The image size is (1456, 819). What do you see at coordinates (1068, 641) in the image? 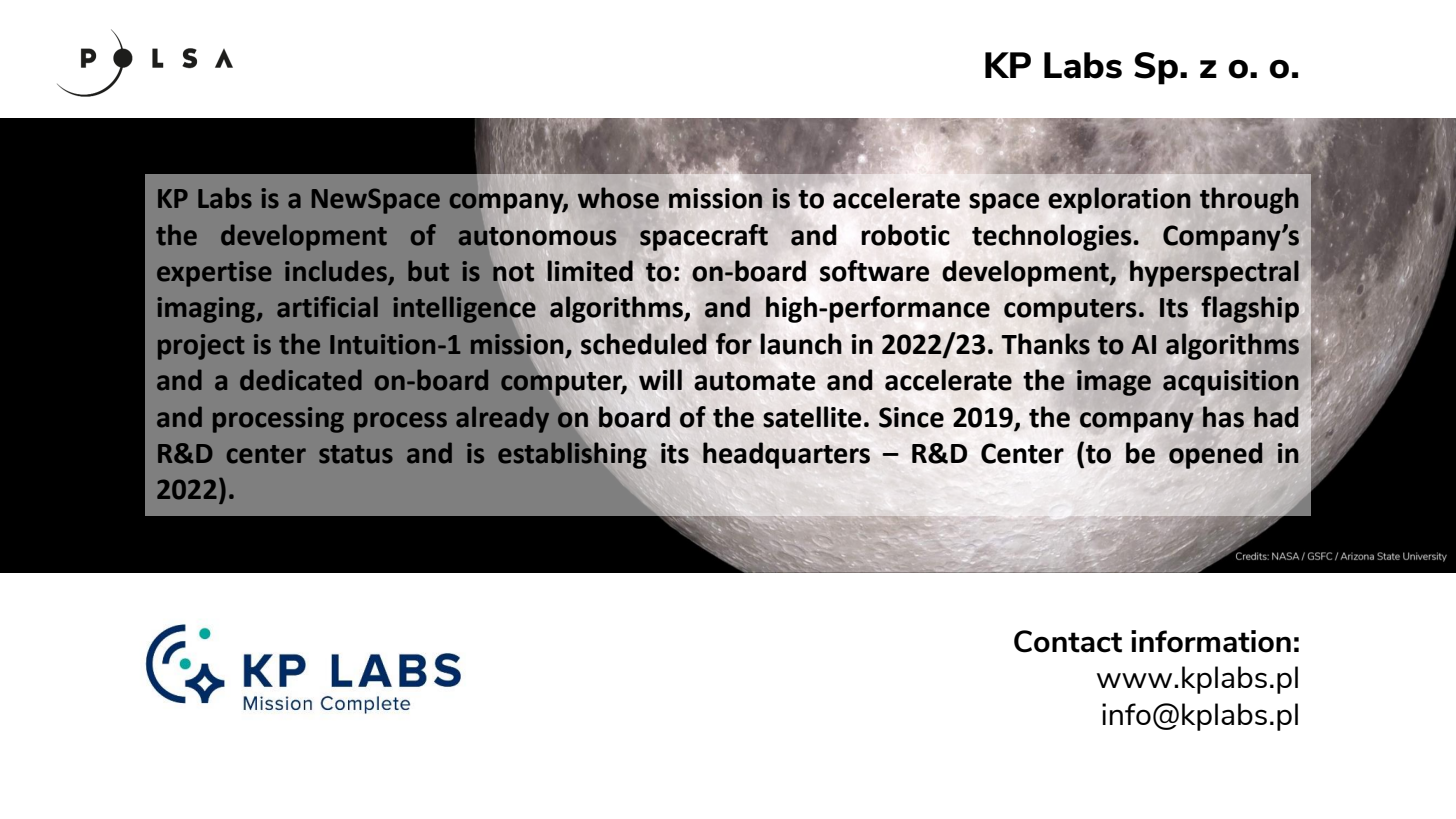
I see `Contact` at bounding box center [1068, 641].
